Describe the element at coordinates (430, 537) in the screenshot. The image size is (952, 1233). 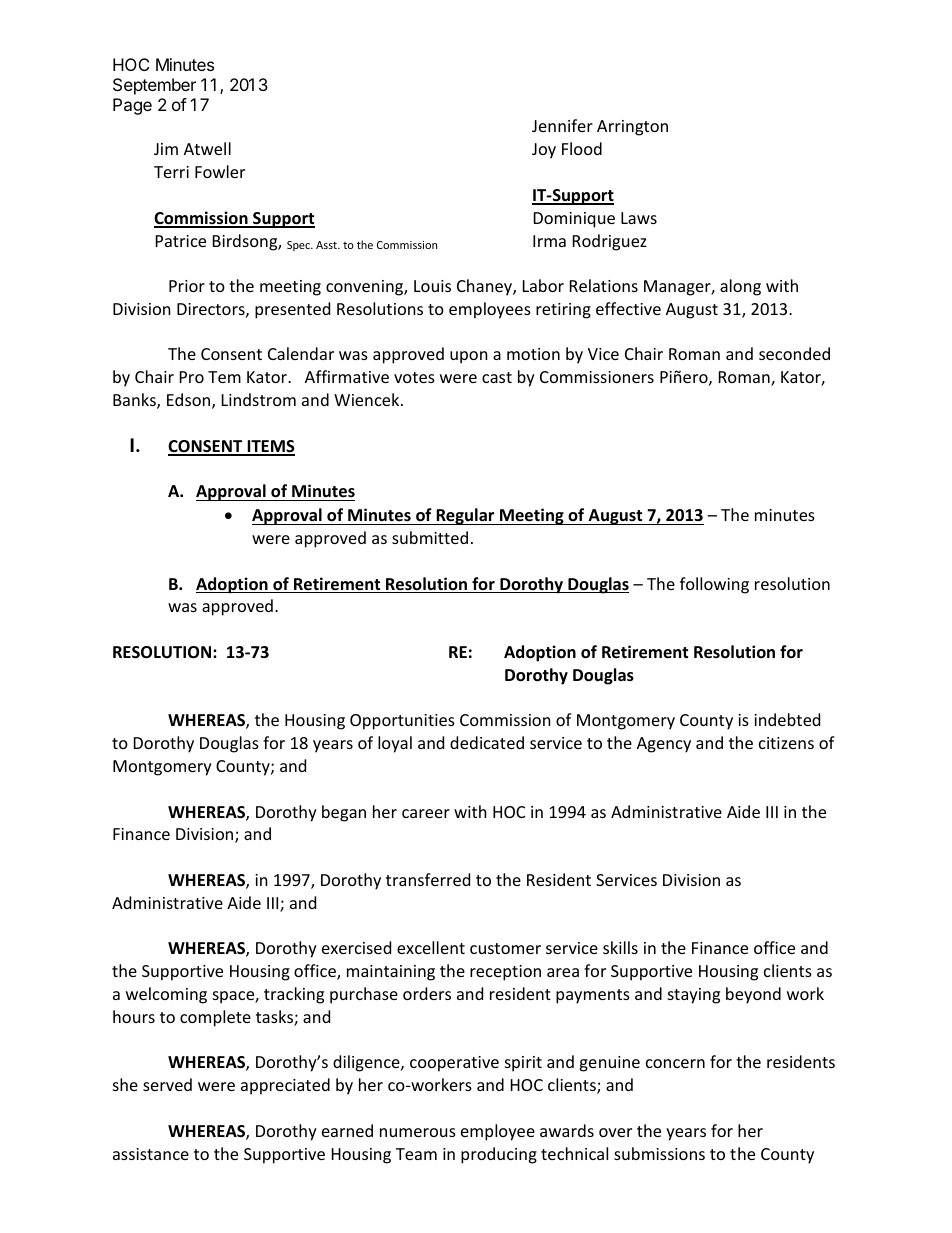
I see `submitted` at that location.
